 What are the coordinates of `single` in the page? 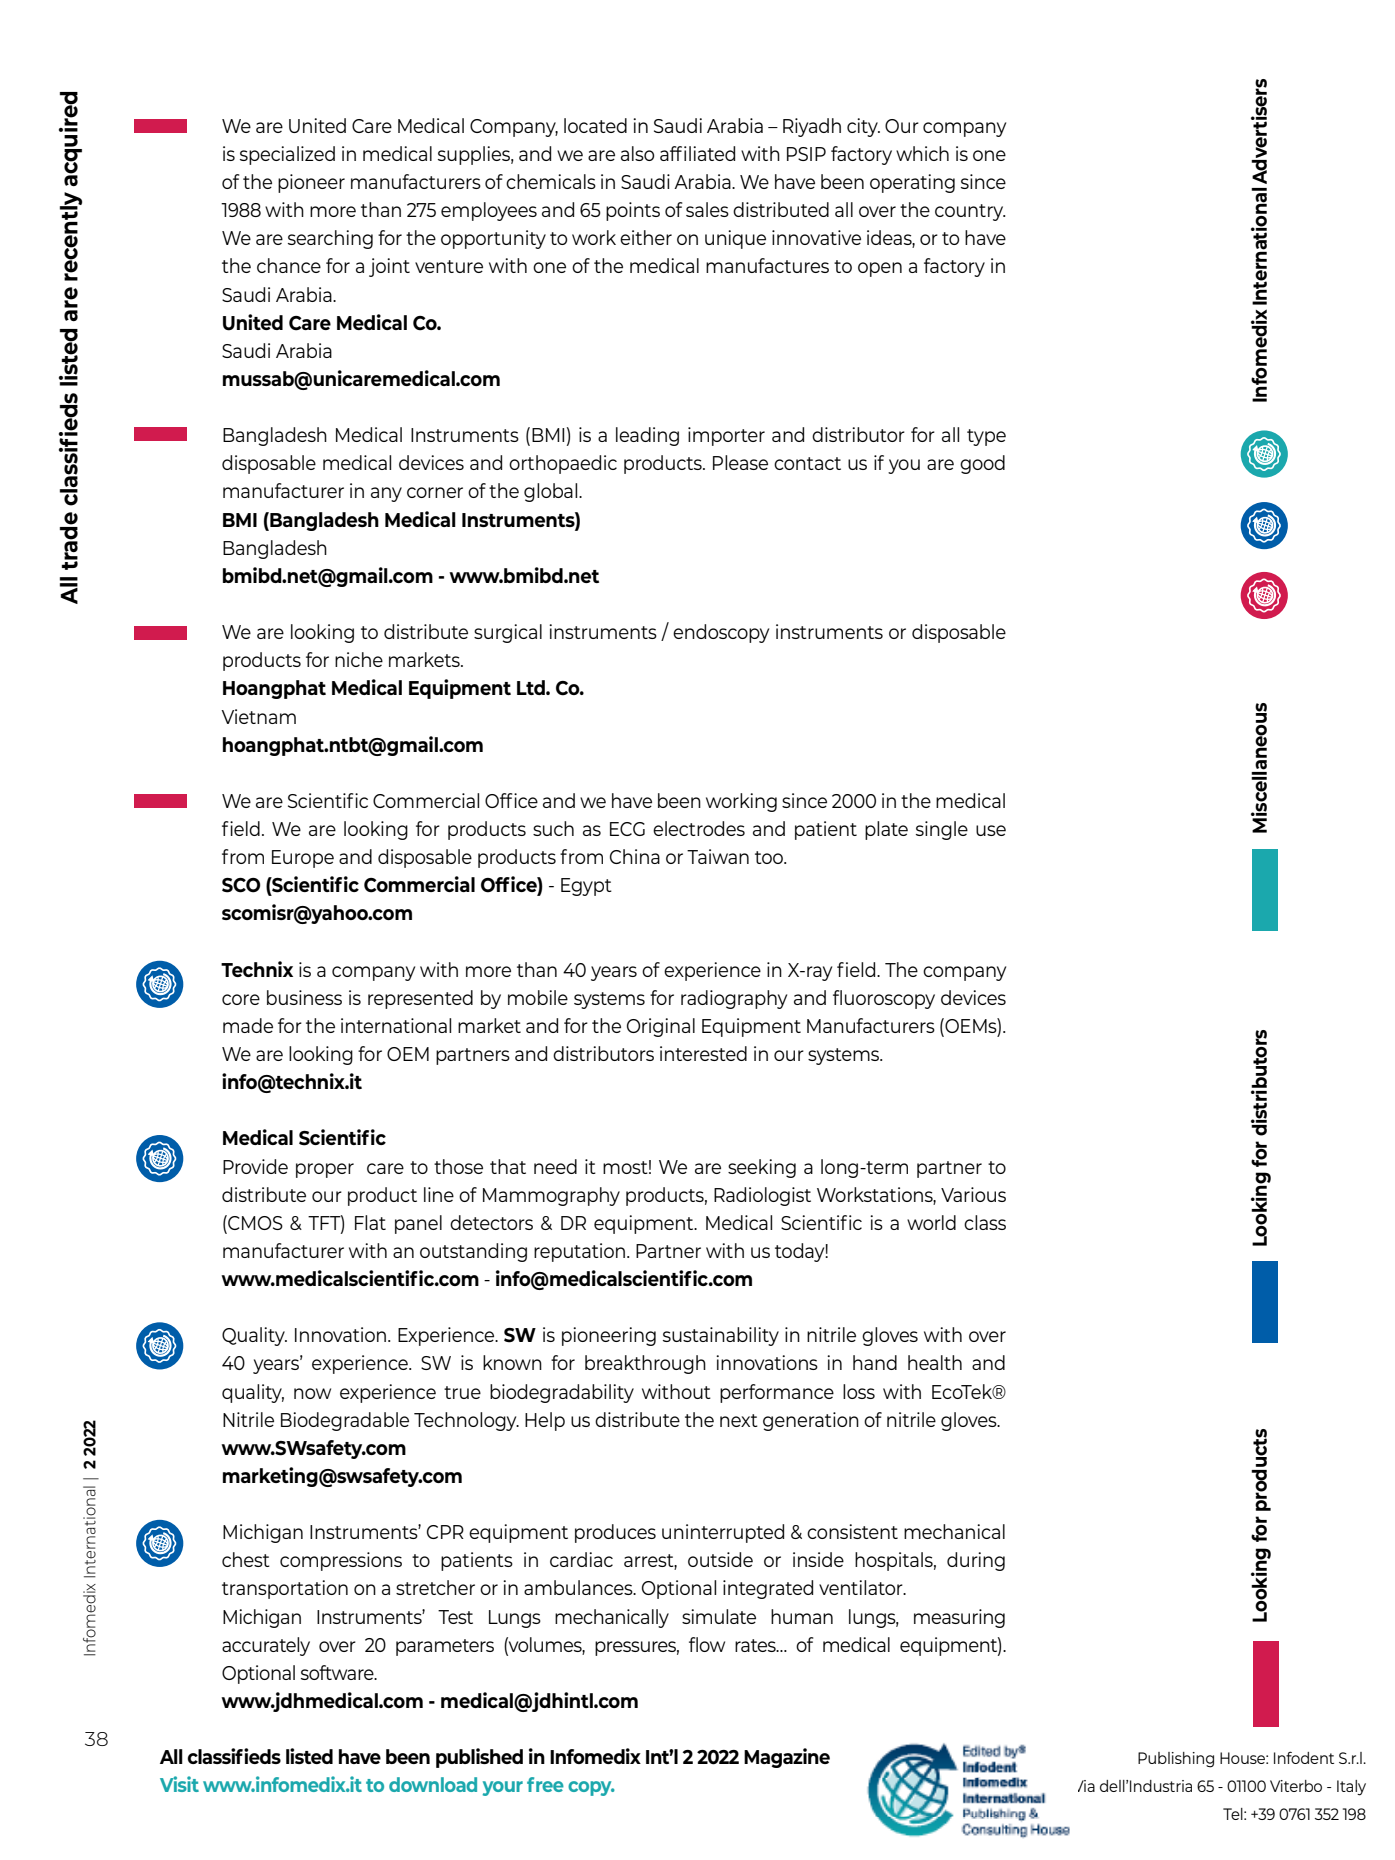 It's located at (942, 830).
